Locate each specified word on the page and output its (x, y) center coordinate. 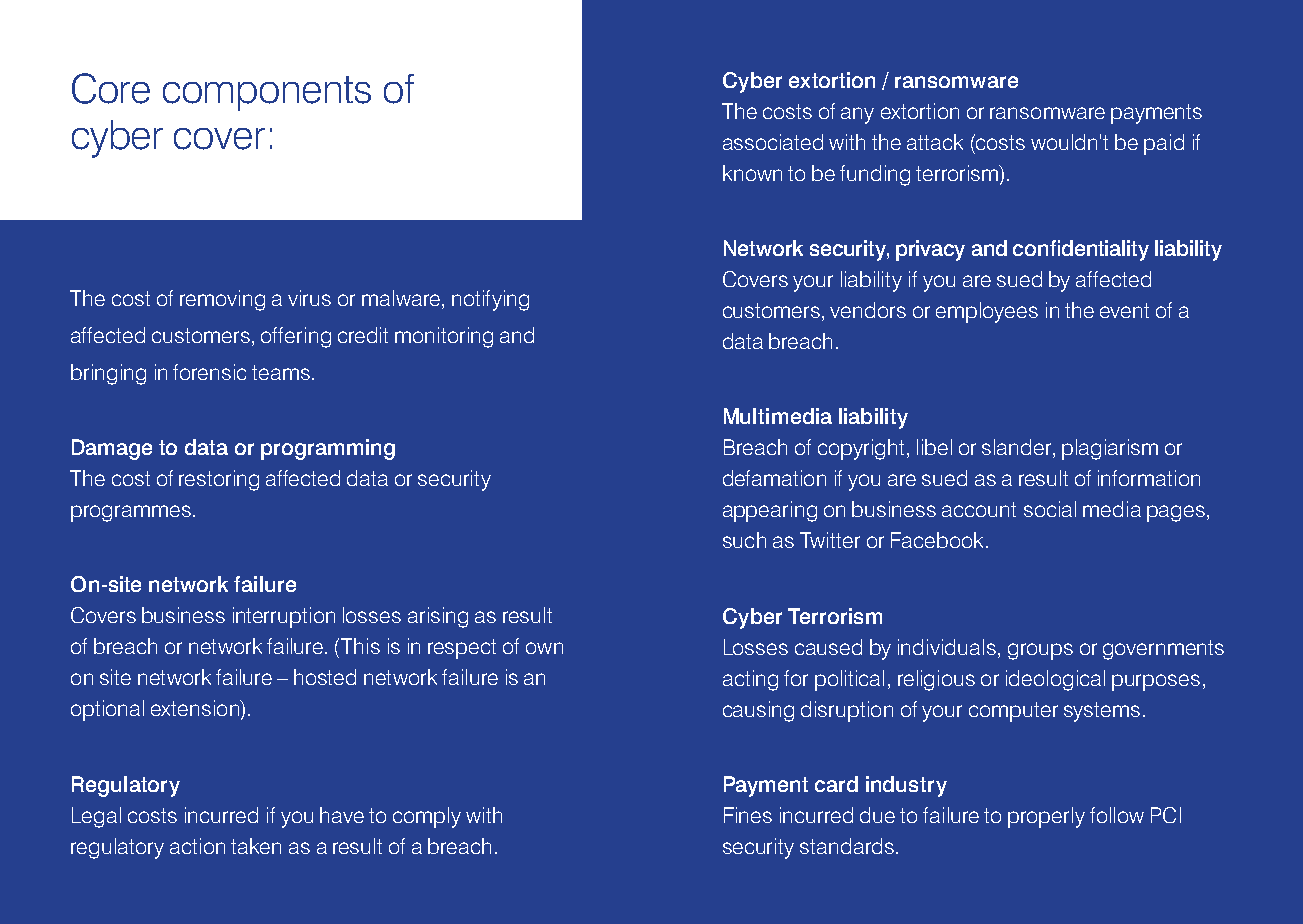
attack (935, 142)
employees (987, 312)
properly (1046, 817)
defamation (774, 478)
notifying (490, 300)
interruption (284, 617)
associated (773, 142)
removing (222, 300)
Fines (748, 815)
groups (1040, 651)
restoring (219, 480)
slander (1018, 448)
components (267, 93)
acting (750, 680)
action (197, 846)
